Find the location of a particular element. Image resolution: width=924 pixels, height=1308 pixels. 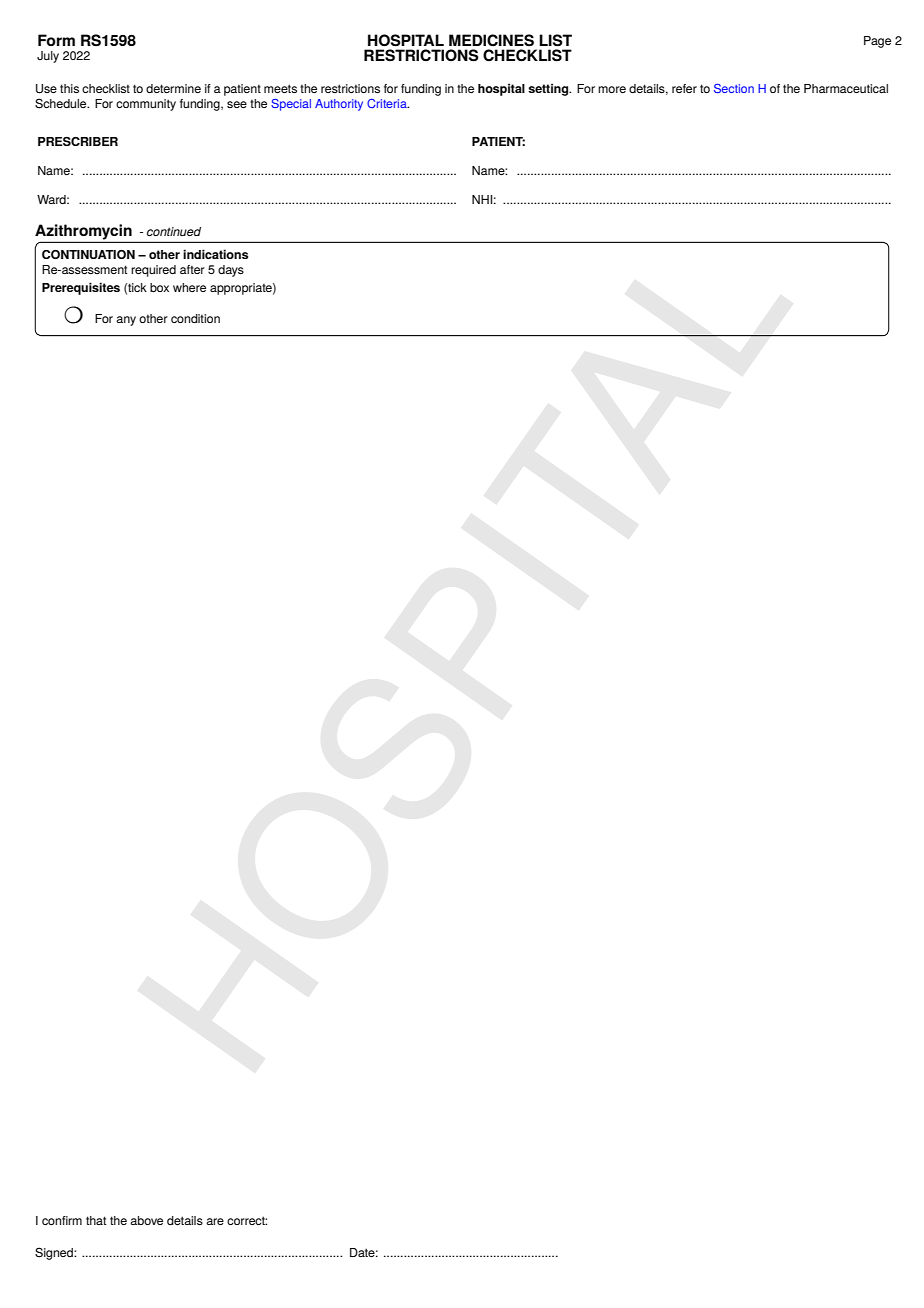

MEDICINES is located at coordinates (491, 40).
